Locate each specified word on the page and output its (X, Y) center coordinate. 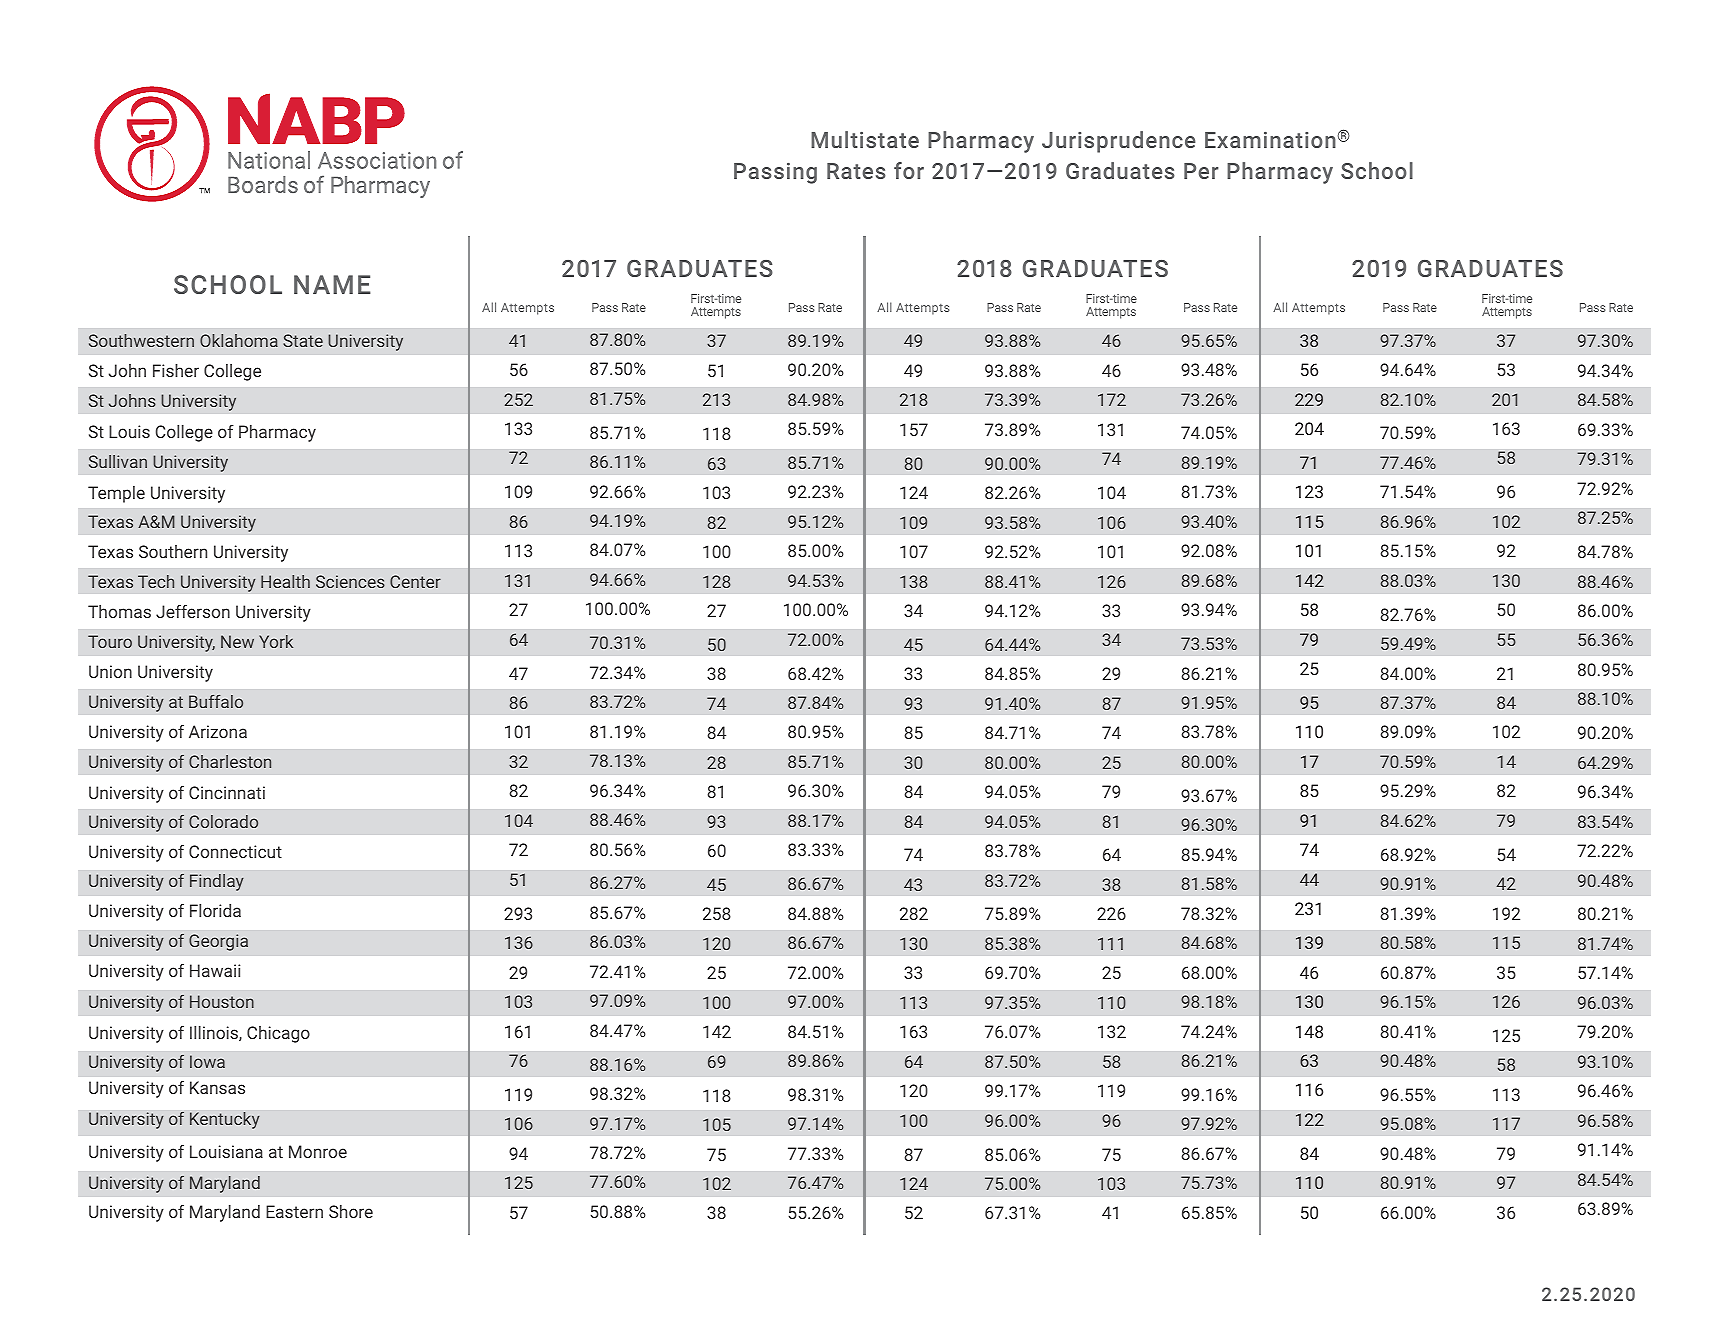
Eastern (294, 1211)
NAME (332, 284)
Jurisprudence (1118, 142)
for (909, 170)
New (237, 641)
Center (415, 581)
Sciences (350, 581)
